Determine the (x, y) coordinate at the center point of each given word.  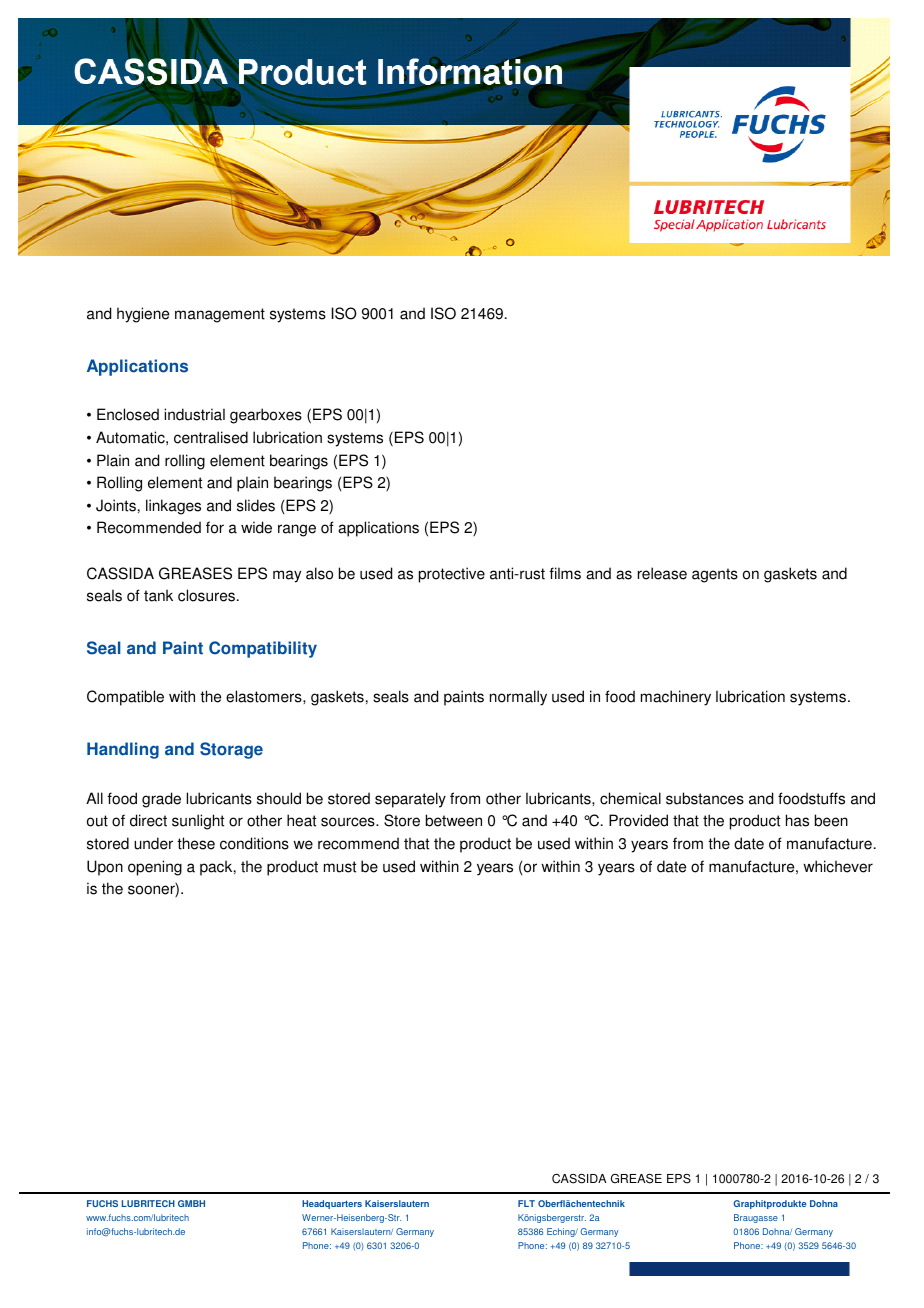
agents (715, 575)
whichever (838, 866)
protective (452, 575)
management (220, 315)
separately (410, 800)
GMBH (191, 1203)
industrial (194, 414)
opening (155, 868)
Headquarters (332, 1204)
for (215, 527)
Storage (231, 750)
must (340, 867)
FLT (526, 1203)
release (662, 573)
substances (705, 798)
